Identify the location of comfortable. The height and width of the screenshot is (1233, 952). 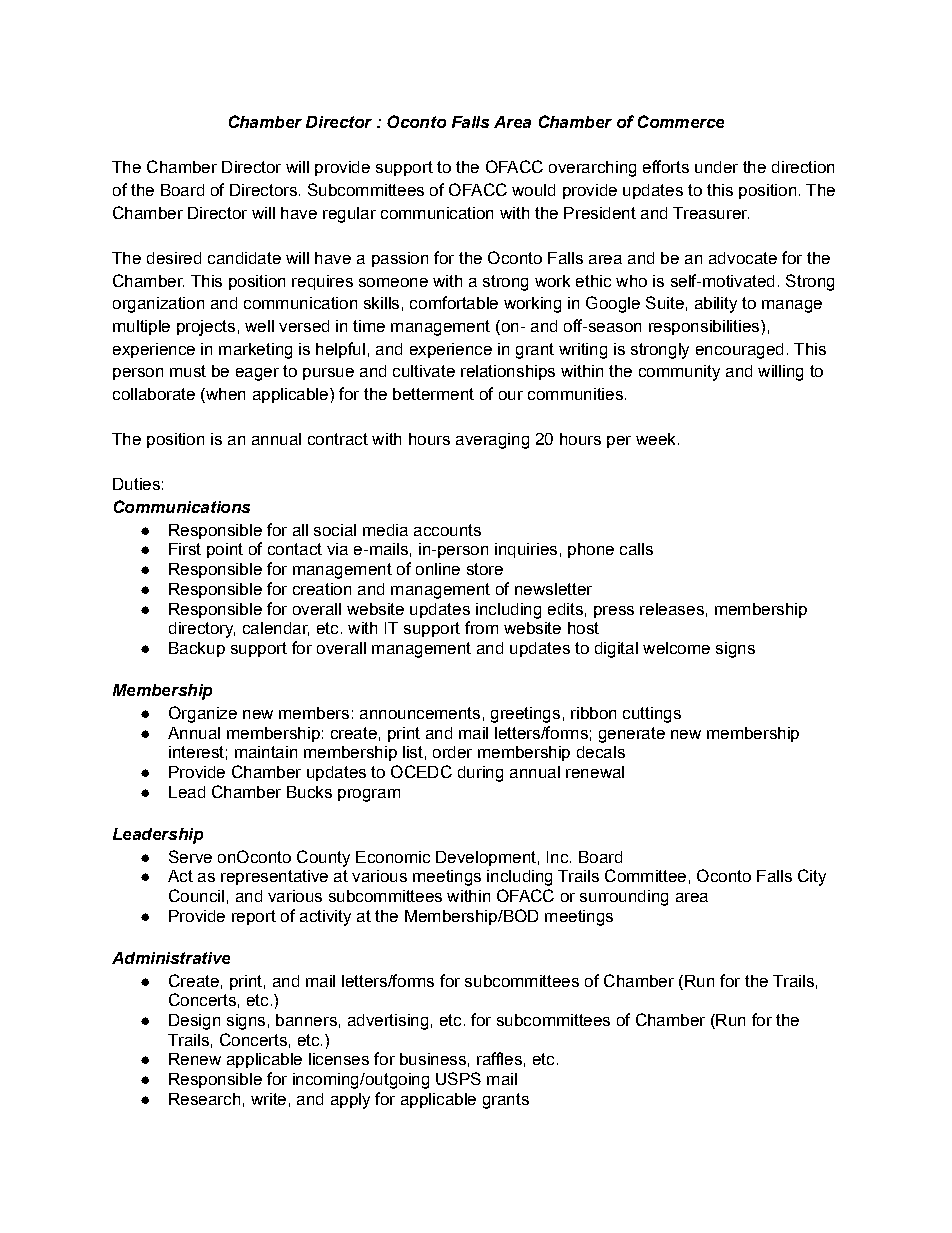
(454, 302).
